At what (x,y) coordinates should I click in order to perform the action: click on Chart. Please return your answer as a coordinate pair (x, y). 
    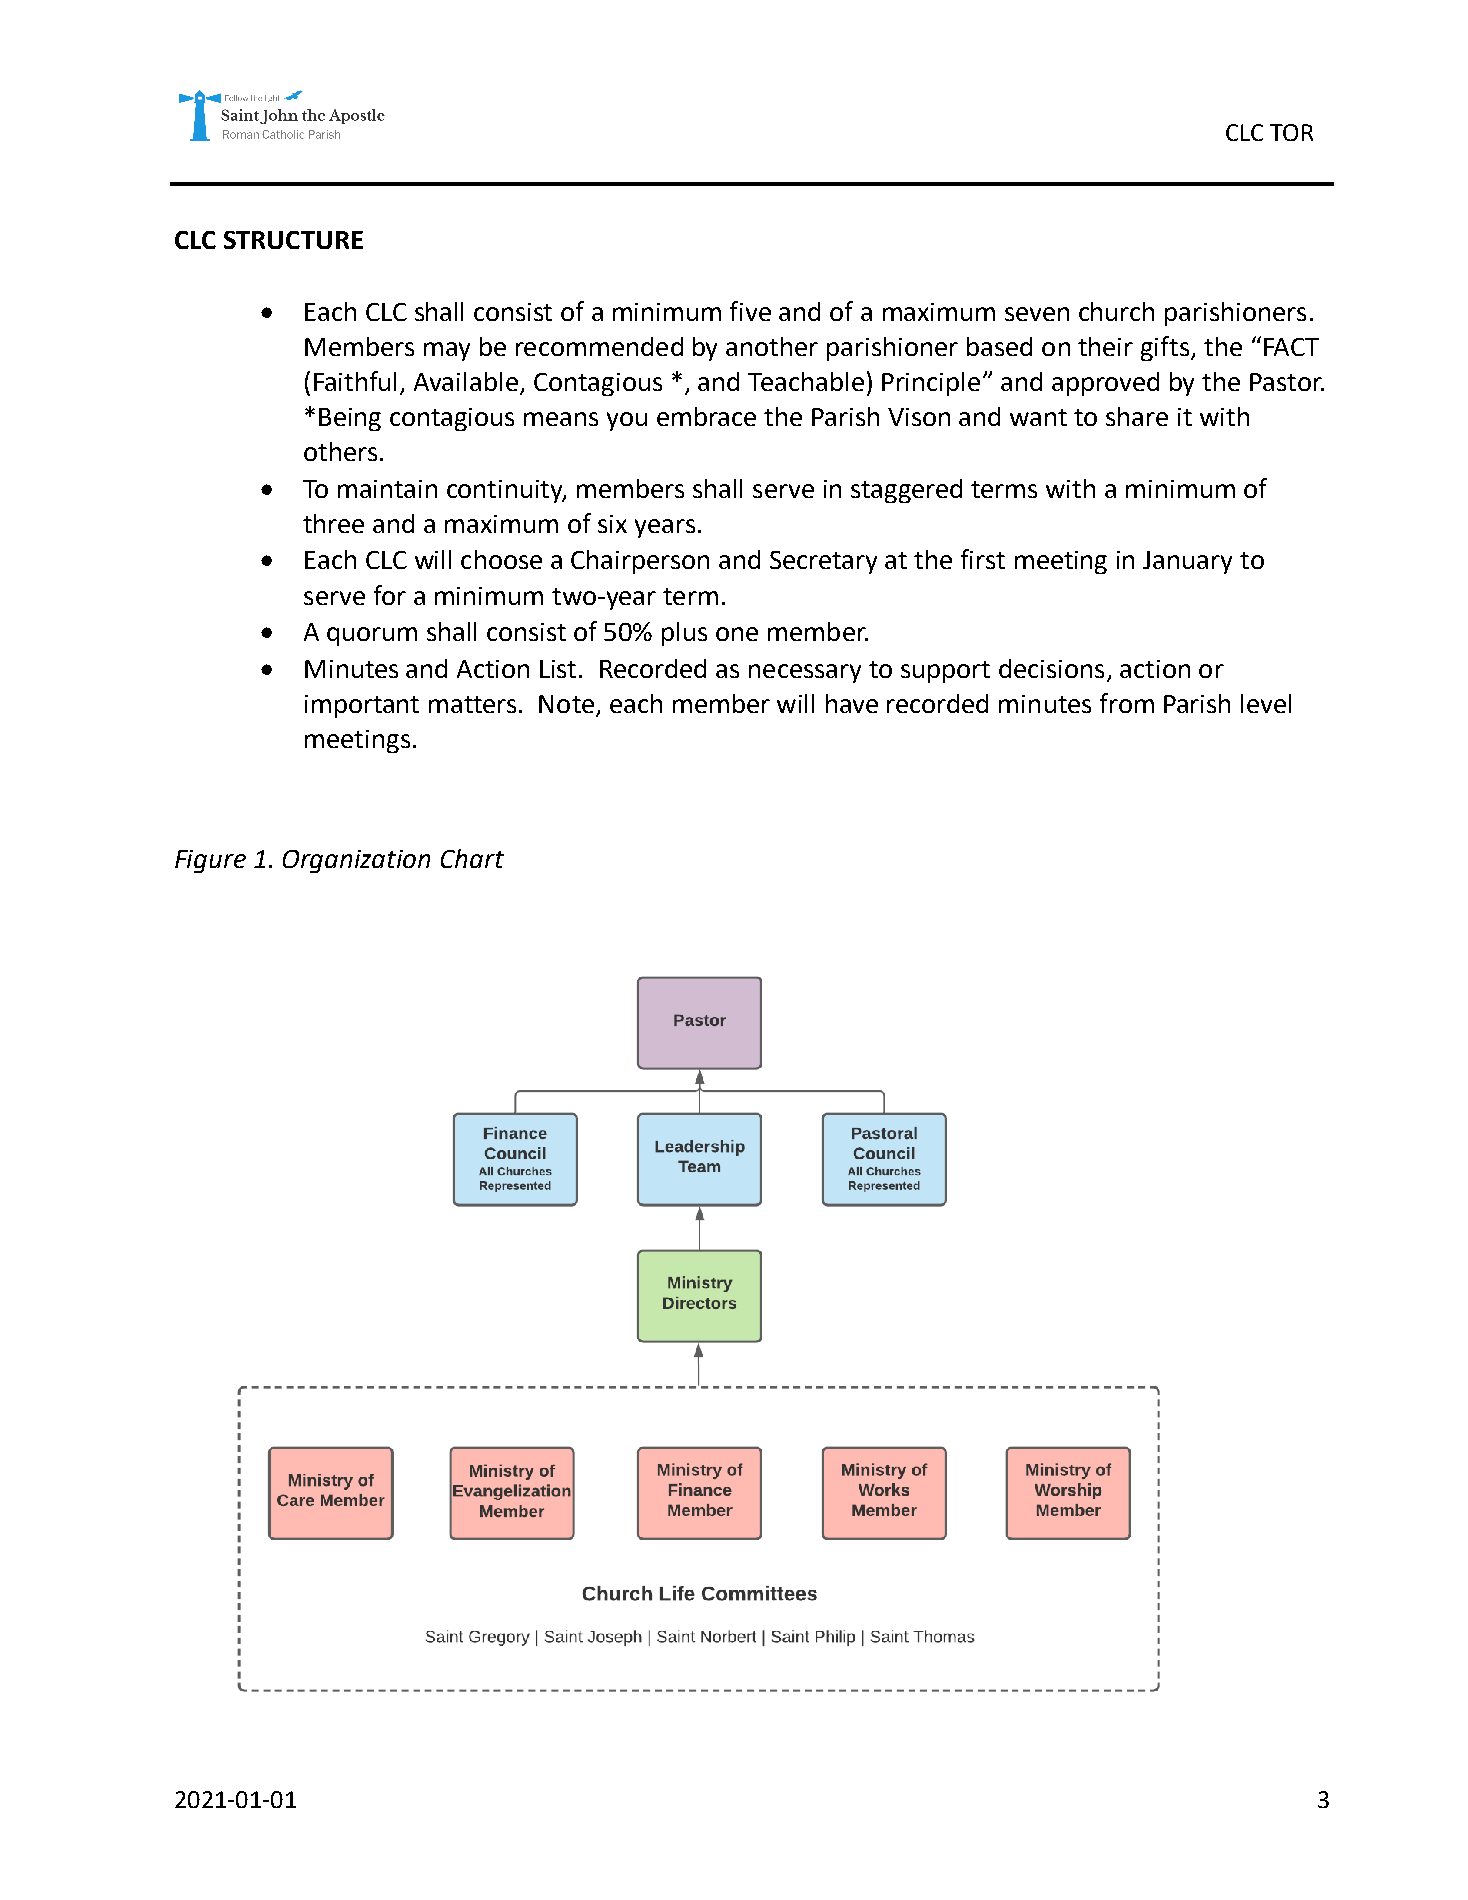
    Looking at the image, I should click on (472, 858).
